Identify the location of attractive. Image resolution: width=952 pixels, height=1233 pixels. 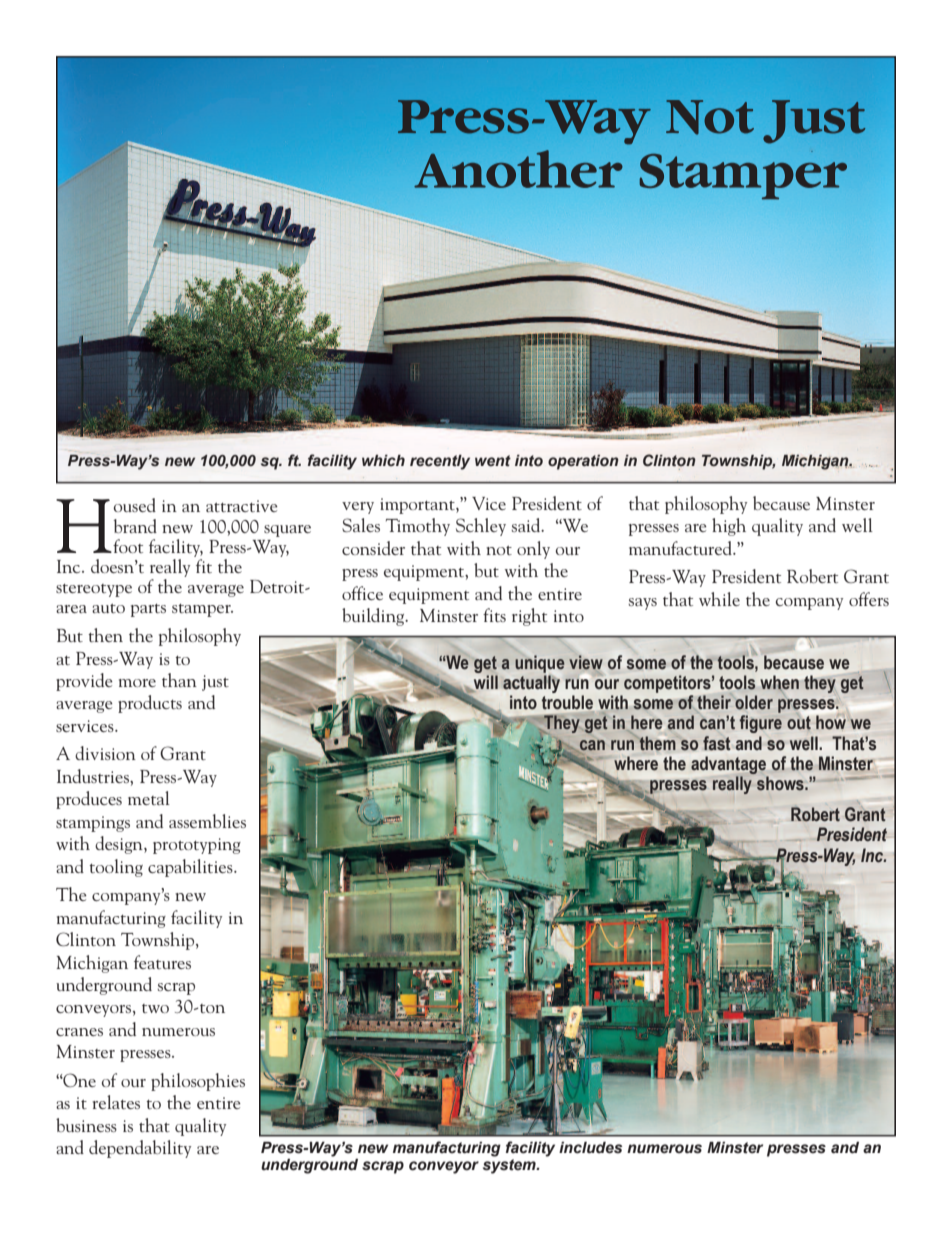
(242, 506).
